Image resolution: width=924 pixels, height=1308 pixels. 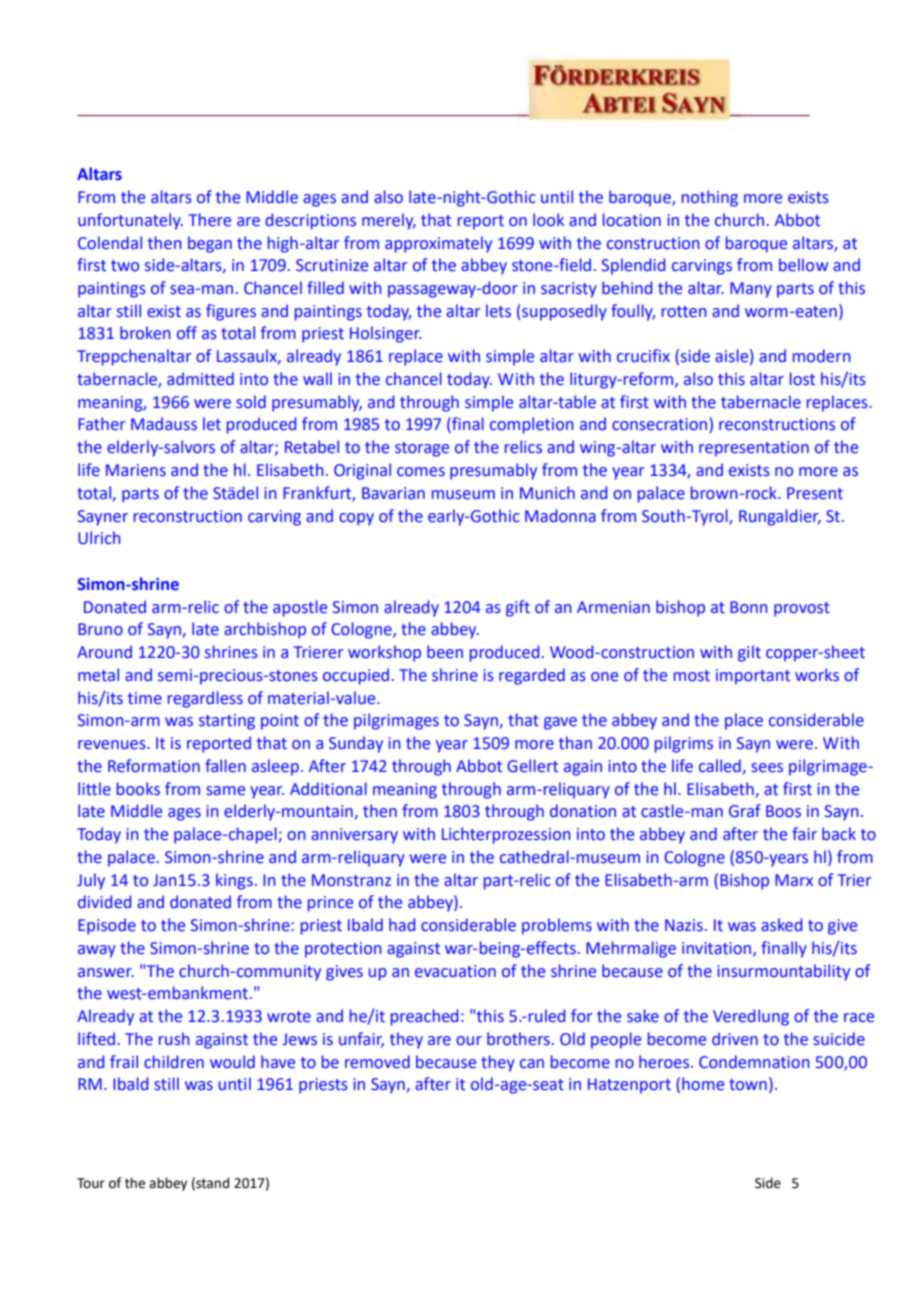 I want to click on Father, so click(x=102, y=424).
